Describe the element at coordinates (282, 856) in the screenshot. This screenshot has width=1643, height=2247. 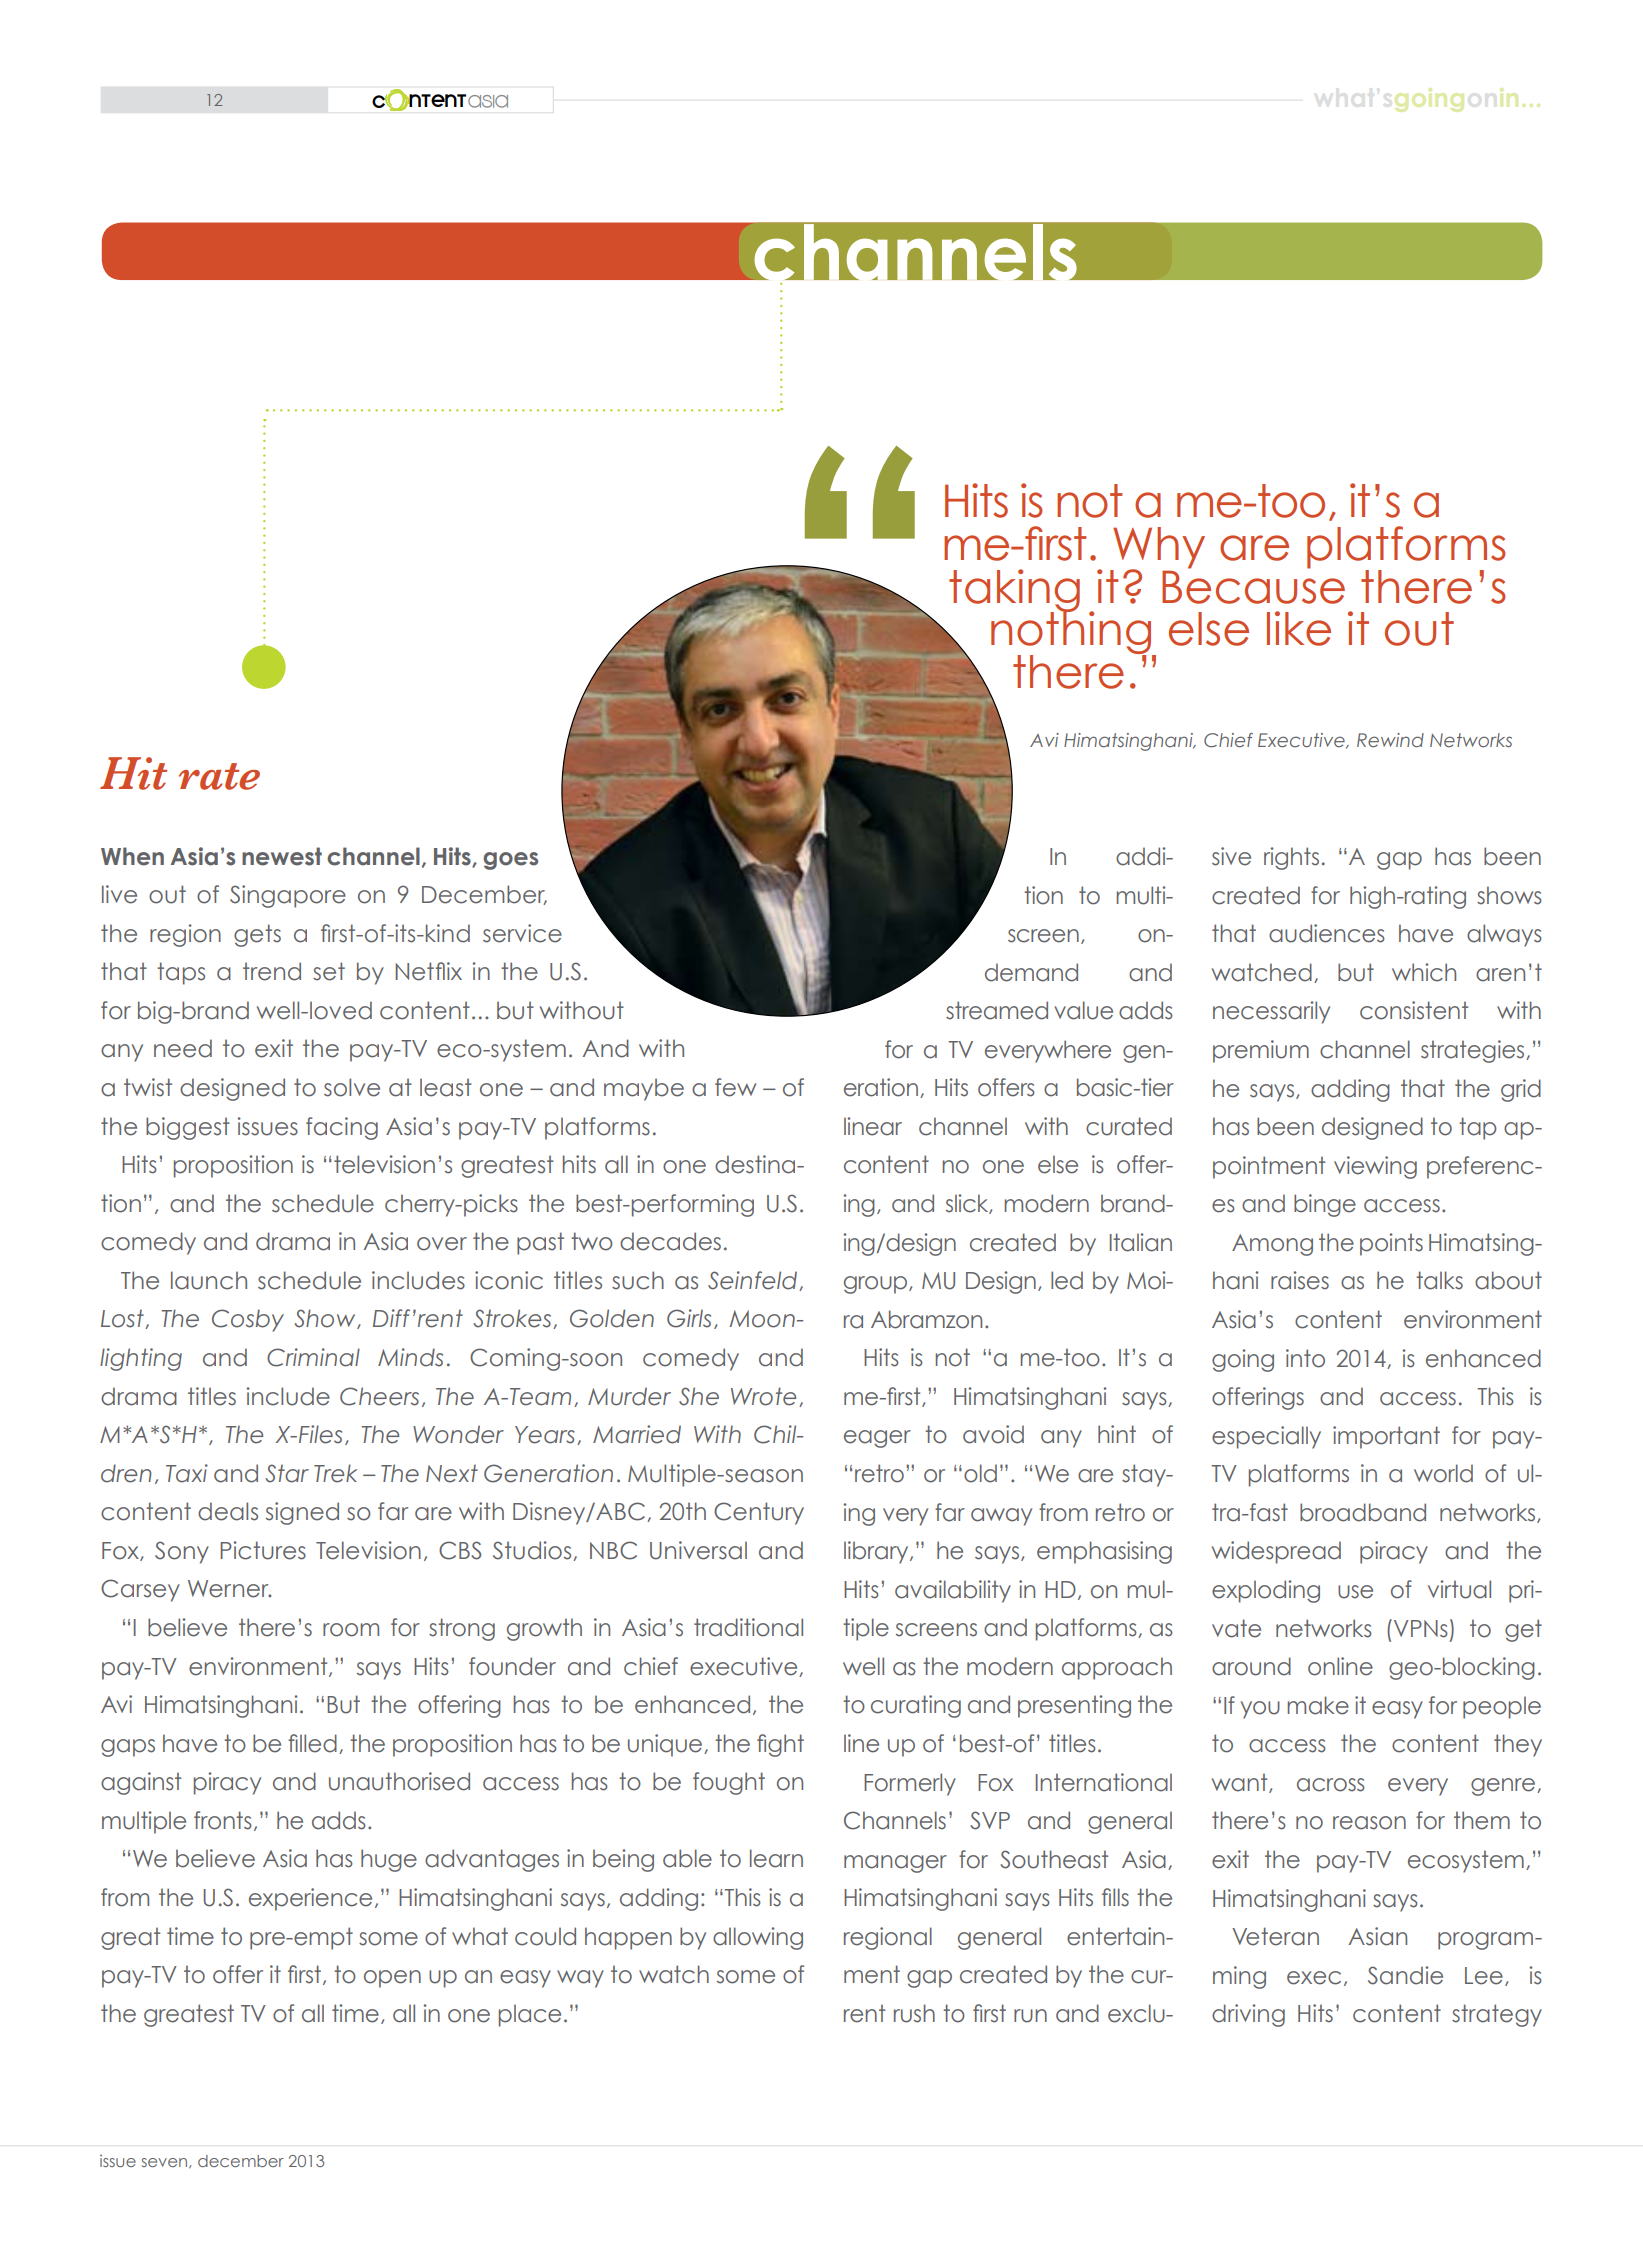
I see `newest` at that location.
